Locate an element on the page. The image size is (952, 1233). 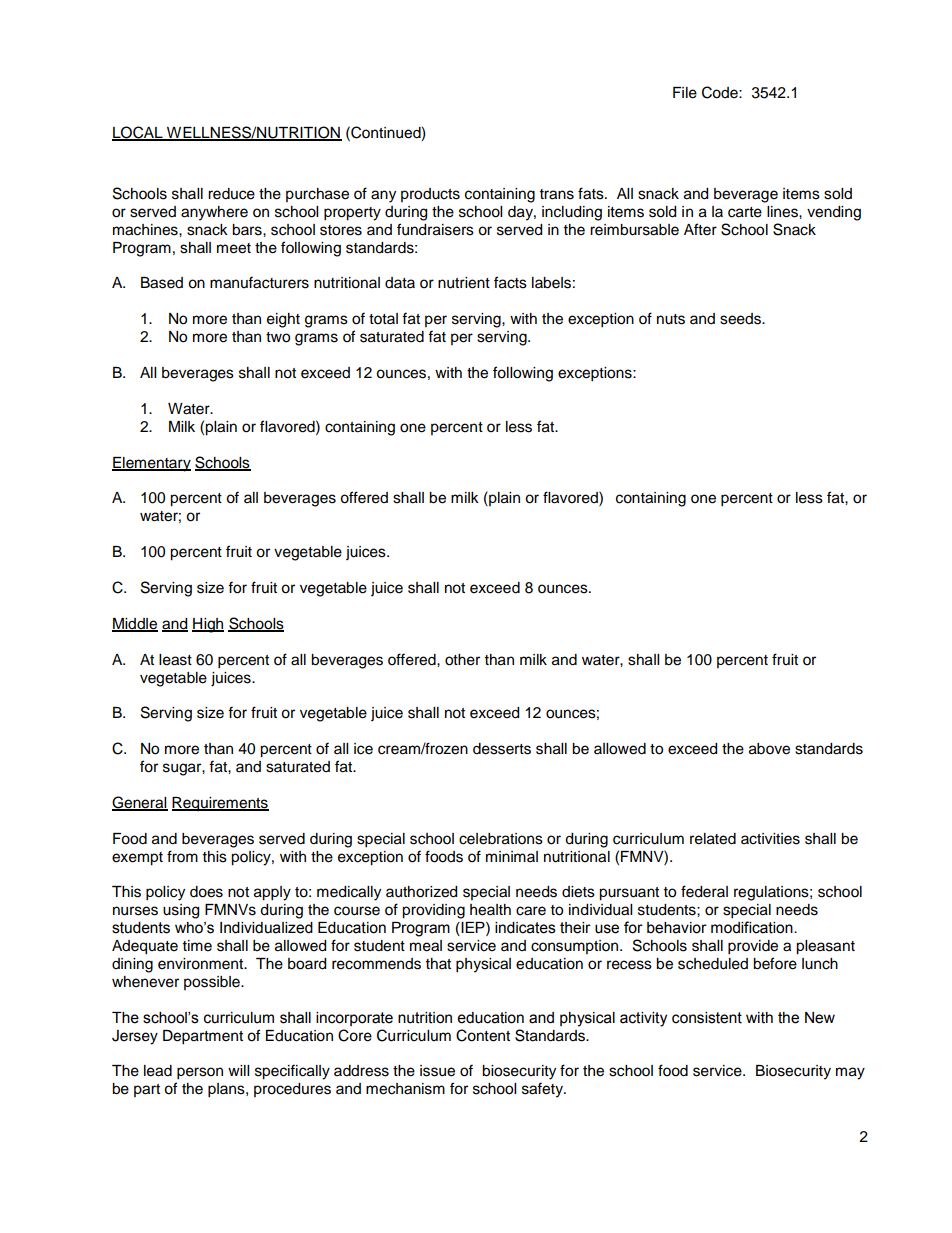
LOCAL is located at coordinates (138, 133).
